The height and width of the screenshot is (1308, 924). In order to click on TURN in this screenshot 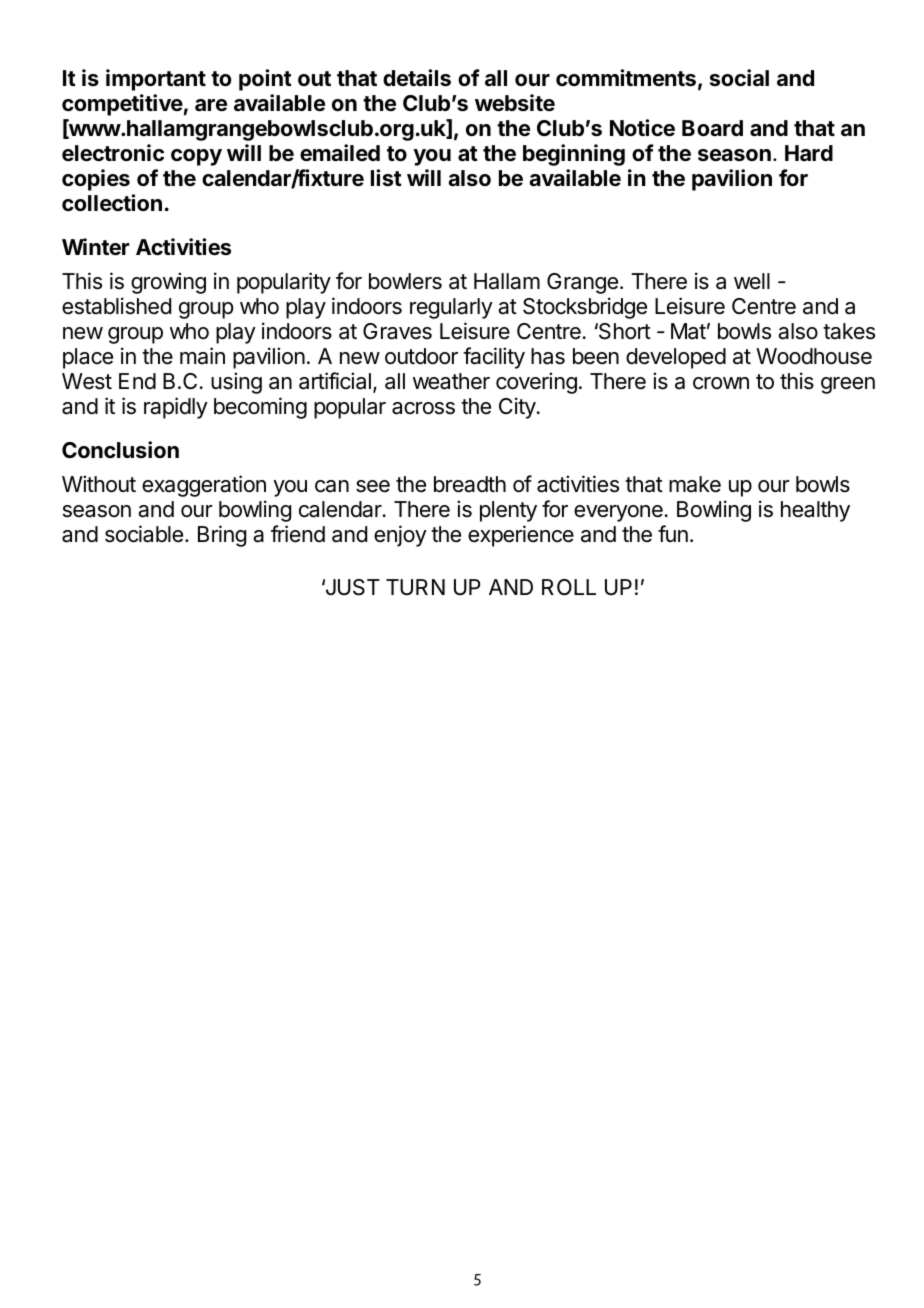, I will do `click(415, 587)`.
